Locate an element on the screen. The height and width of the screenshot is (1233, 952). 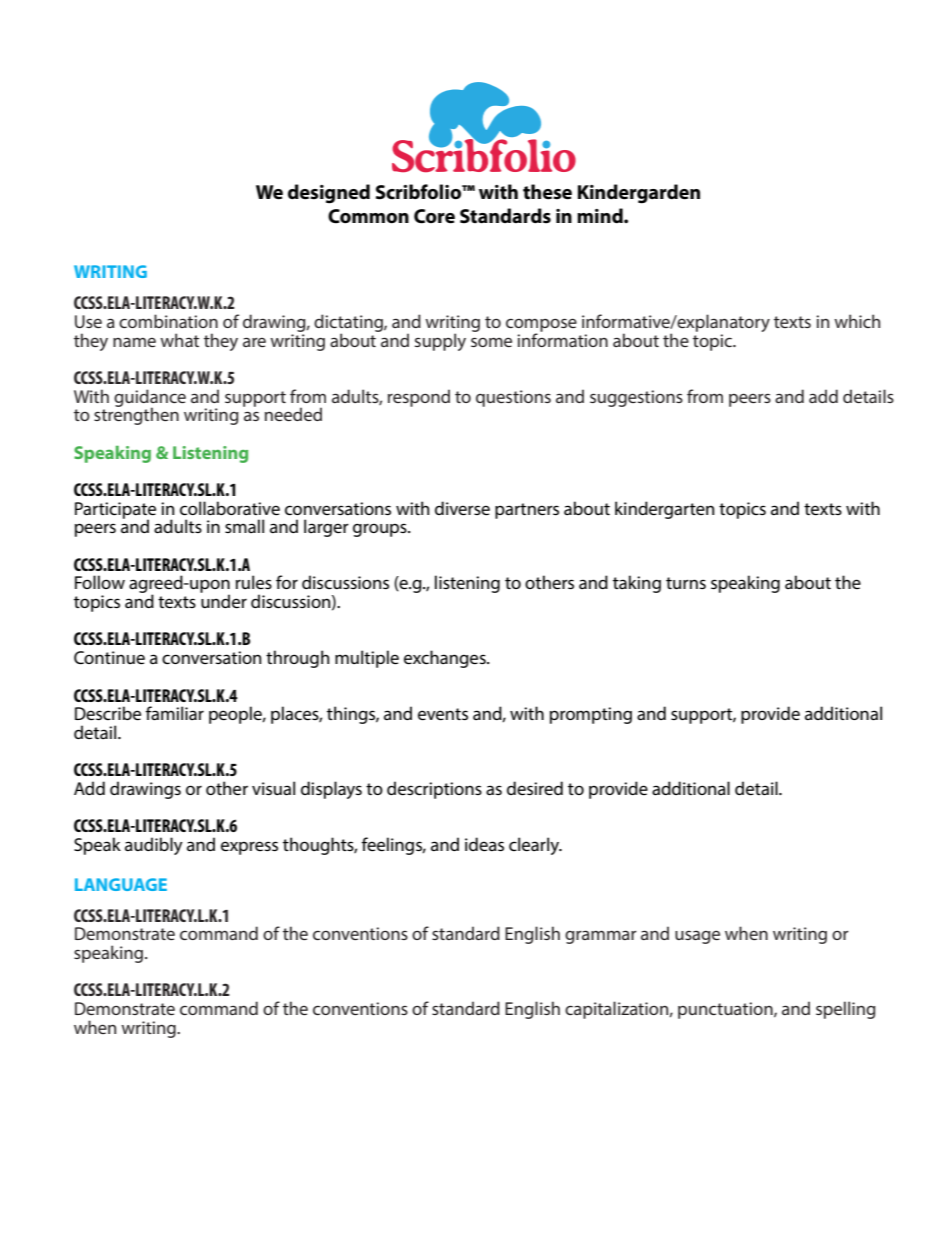
events is located at coordinates (443, 714).
